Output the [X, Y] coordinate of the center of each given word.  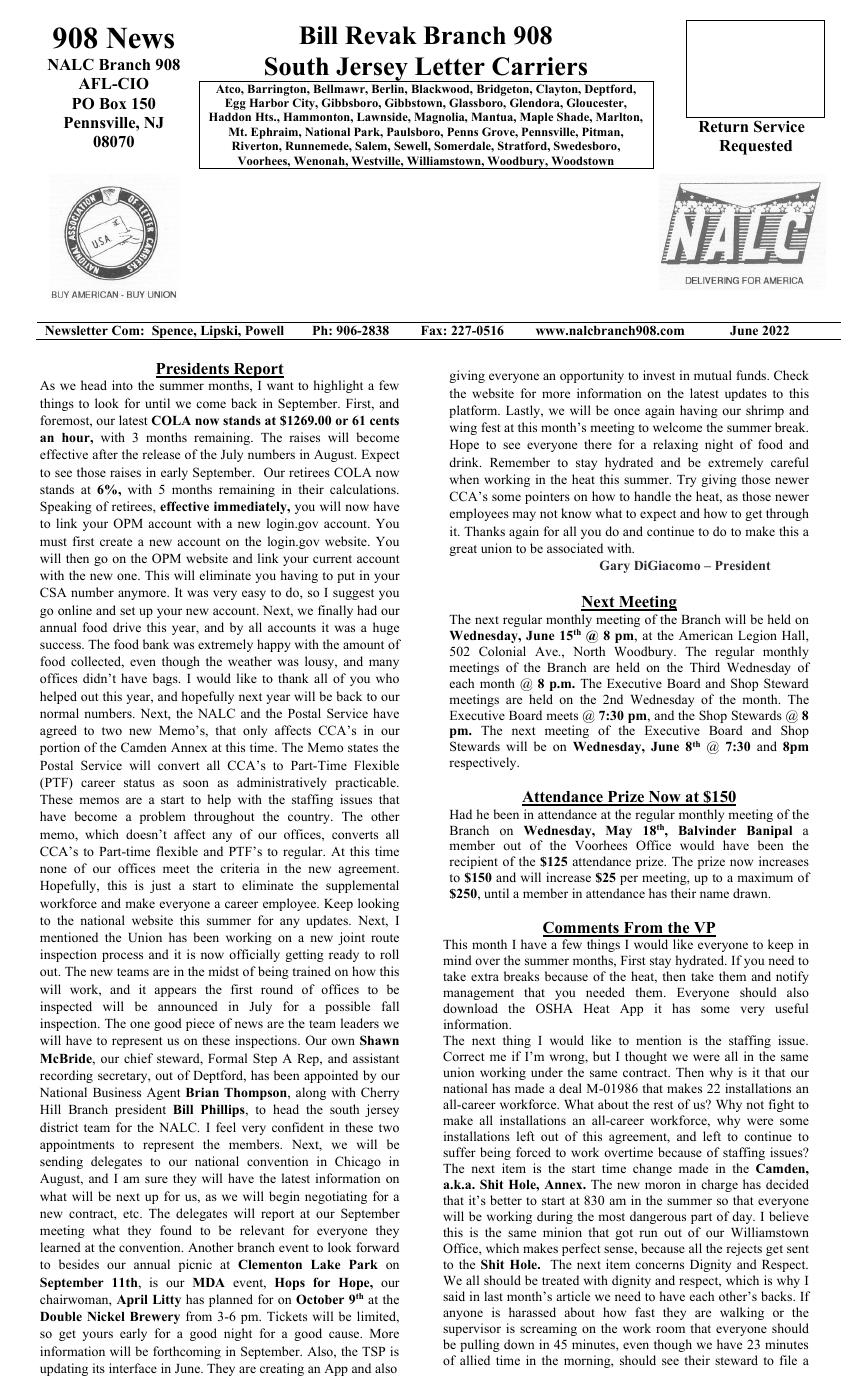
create [116, 542]
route [385, 938]
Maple [536, 118]
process [122, 957]
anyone [463, 1315]
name [714, 894]
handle [652, 496]
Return [723, 127]
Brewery [155, 1318]
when [464, 479]
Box [113, 104]
